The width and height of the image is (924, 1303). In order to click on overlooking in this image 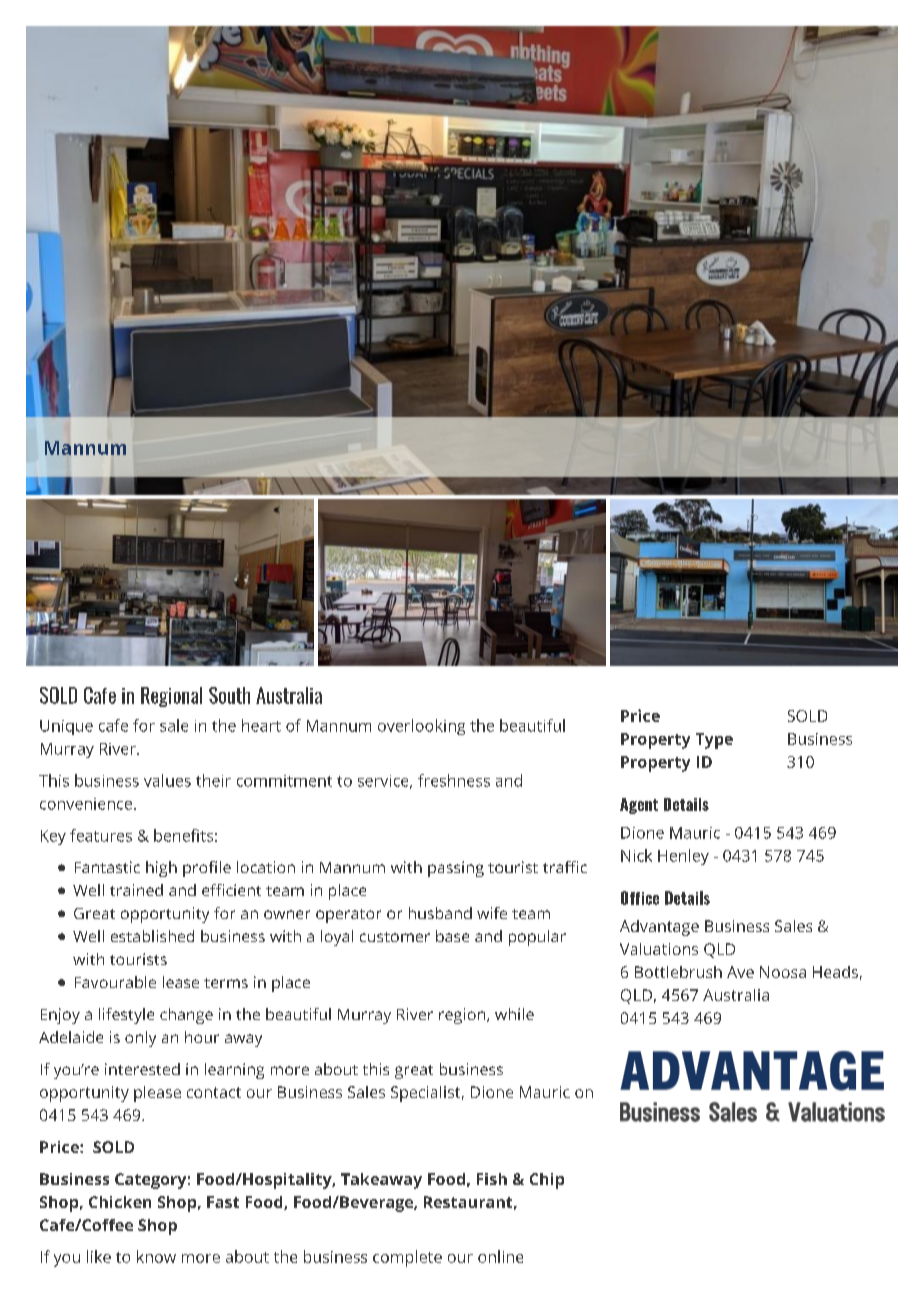, I will do `click(421, 727)`.
